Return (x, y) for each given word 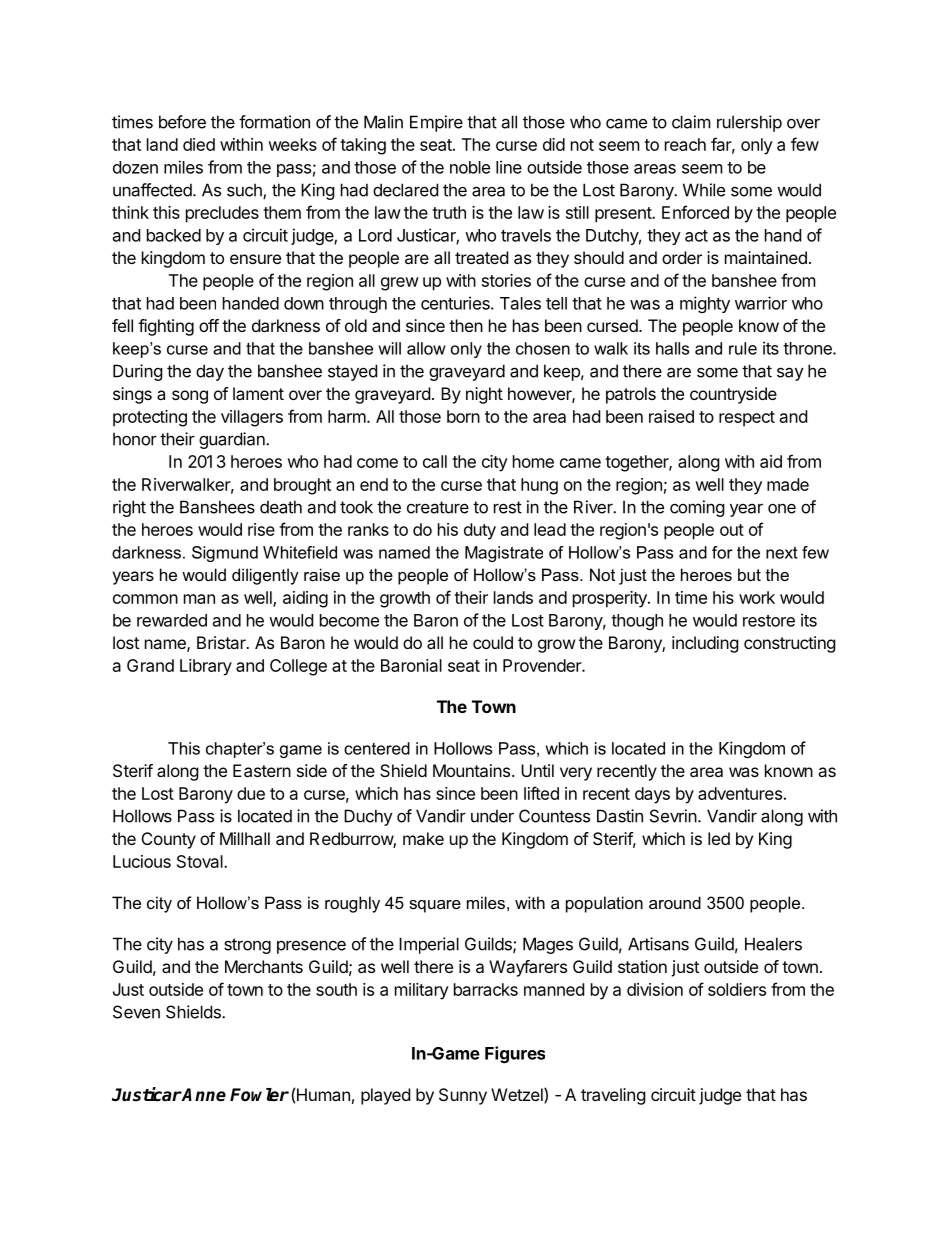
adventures (740, 793)
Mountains (473, 770)
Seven (136, 1012)
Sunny (463, 1096)
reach (685, 144)
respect (747, 419)
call (435, 461)
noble (470, 167)
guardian (233, 440)
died (199, 144)
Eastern (262, 770)
